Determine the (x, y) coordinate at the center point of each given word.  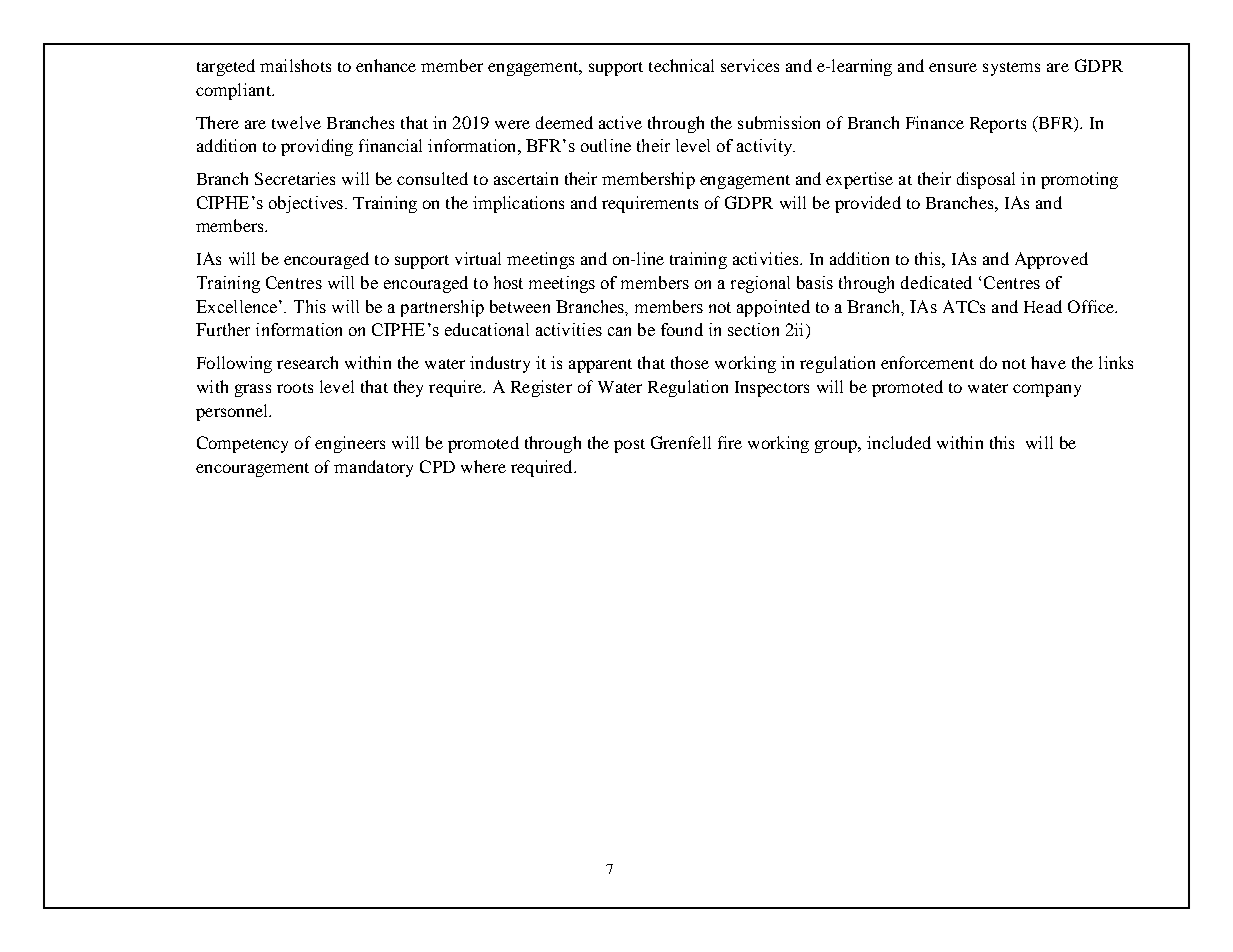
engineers (350, 444)
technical (681, 65)
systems (1011, 69)
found (682, 329)
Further (223, 329)
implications (518, 204)
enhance (386, 65)
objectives (306, 204)
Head (1043, 306)
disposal (986, 180)
